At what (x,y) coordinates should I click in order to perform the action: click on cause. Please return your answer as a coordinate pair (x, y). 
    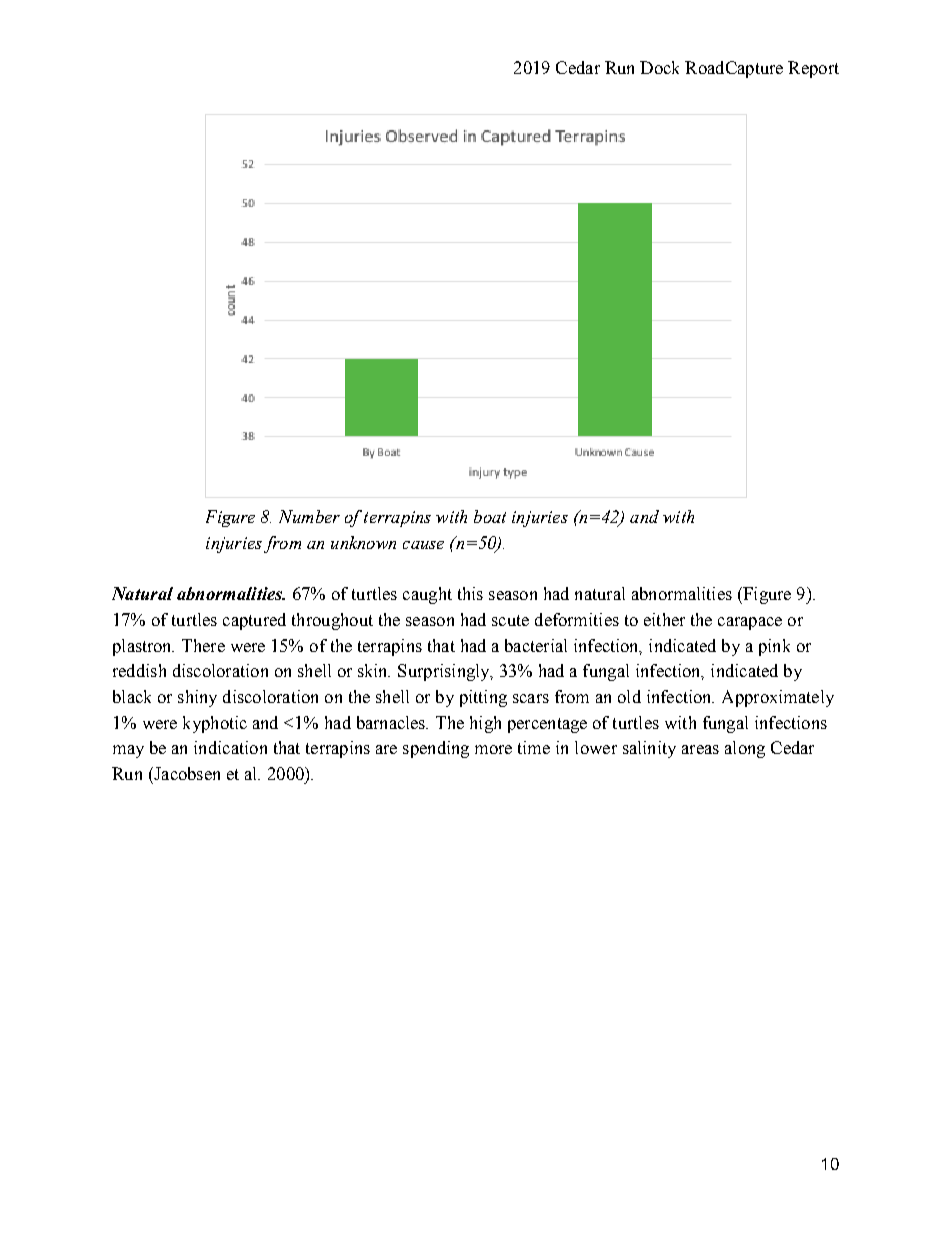
    Looking at the image, I should click on (423, 545).
